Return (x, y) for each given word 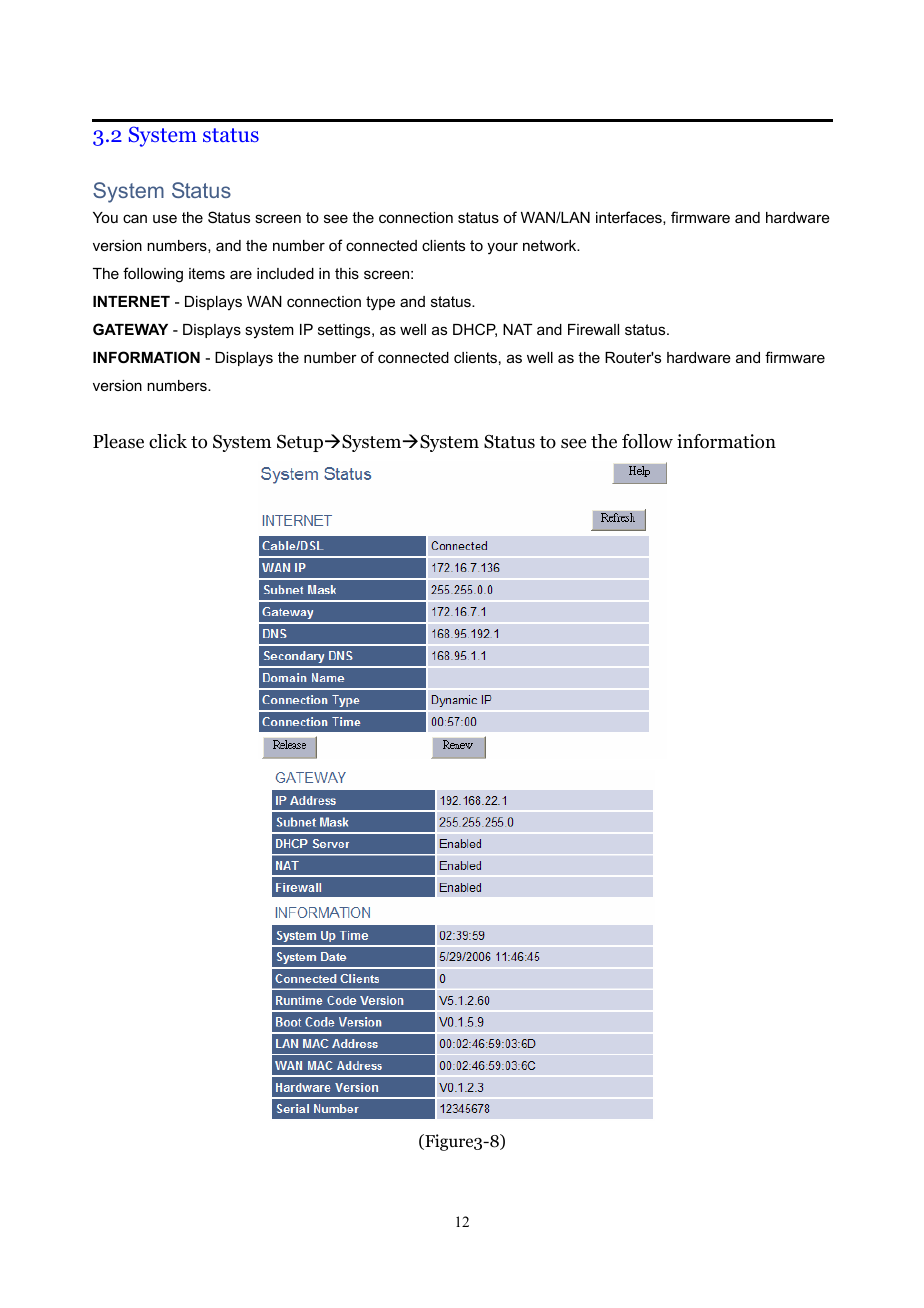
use (165, 218)
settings (345, 331)
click (168, 441)
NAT (517, 329)
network (551, 245)
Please (118, 441)
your (502, 248)
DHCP (475, 330)
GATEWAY (130, 329)
